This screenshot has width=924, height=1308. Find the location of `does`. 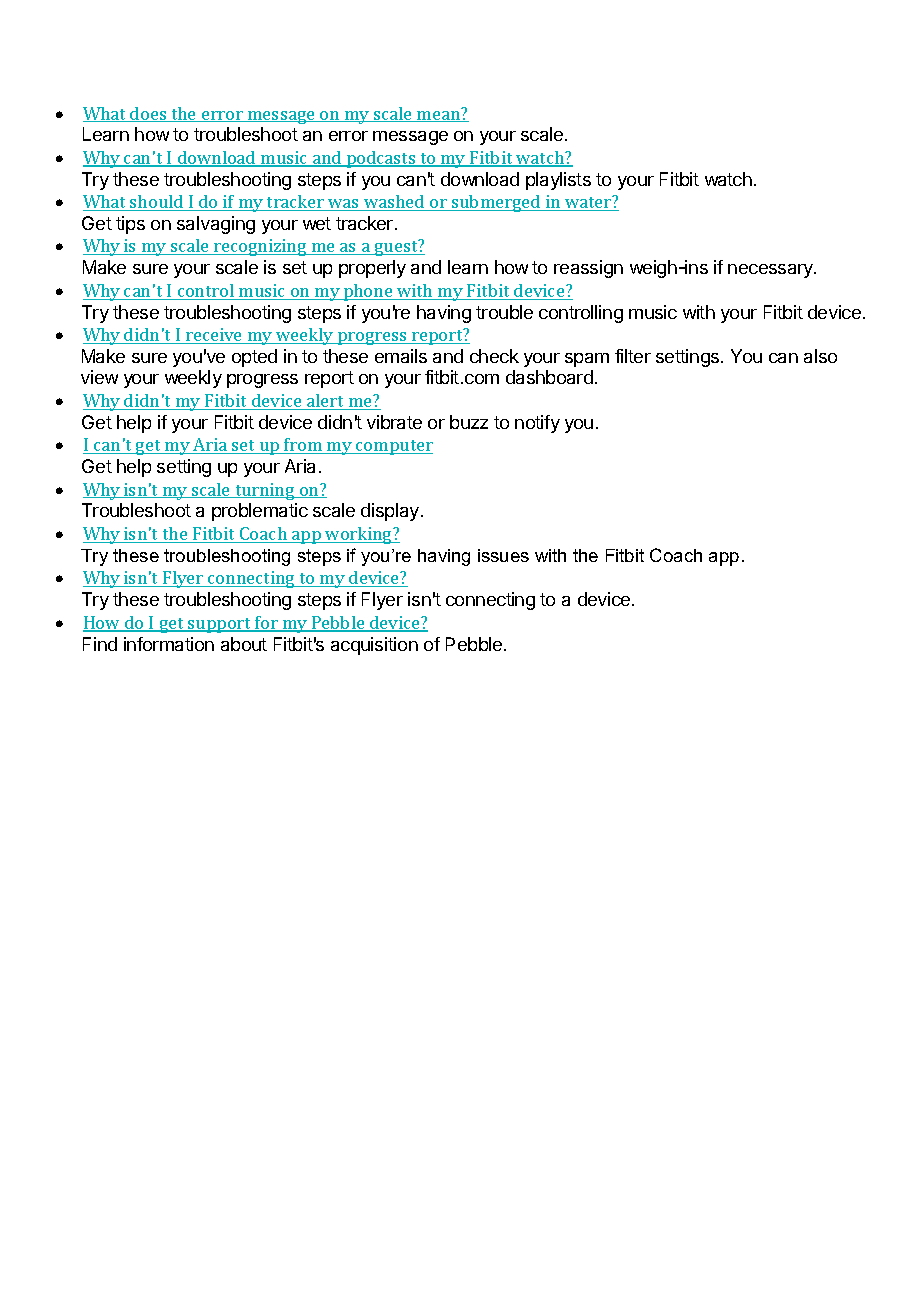

does is located at coordinates (148, 114).
